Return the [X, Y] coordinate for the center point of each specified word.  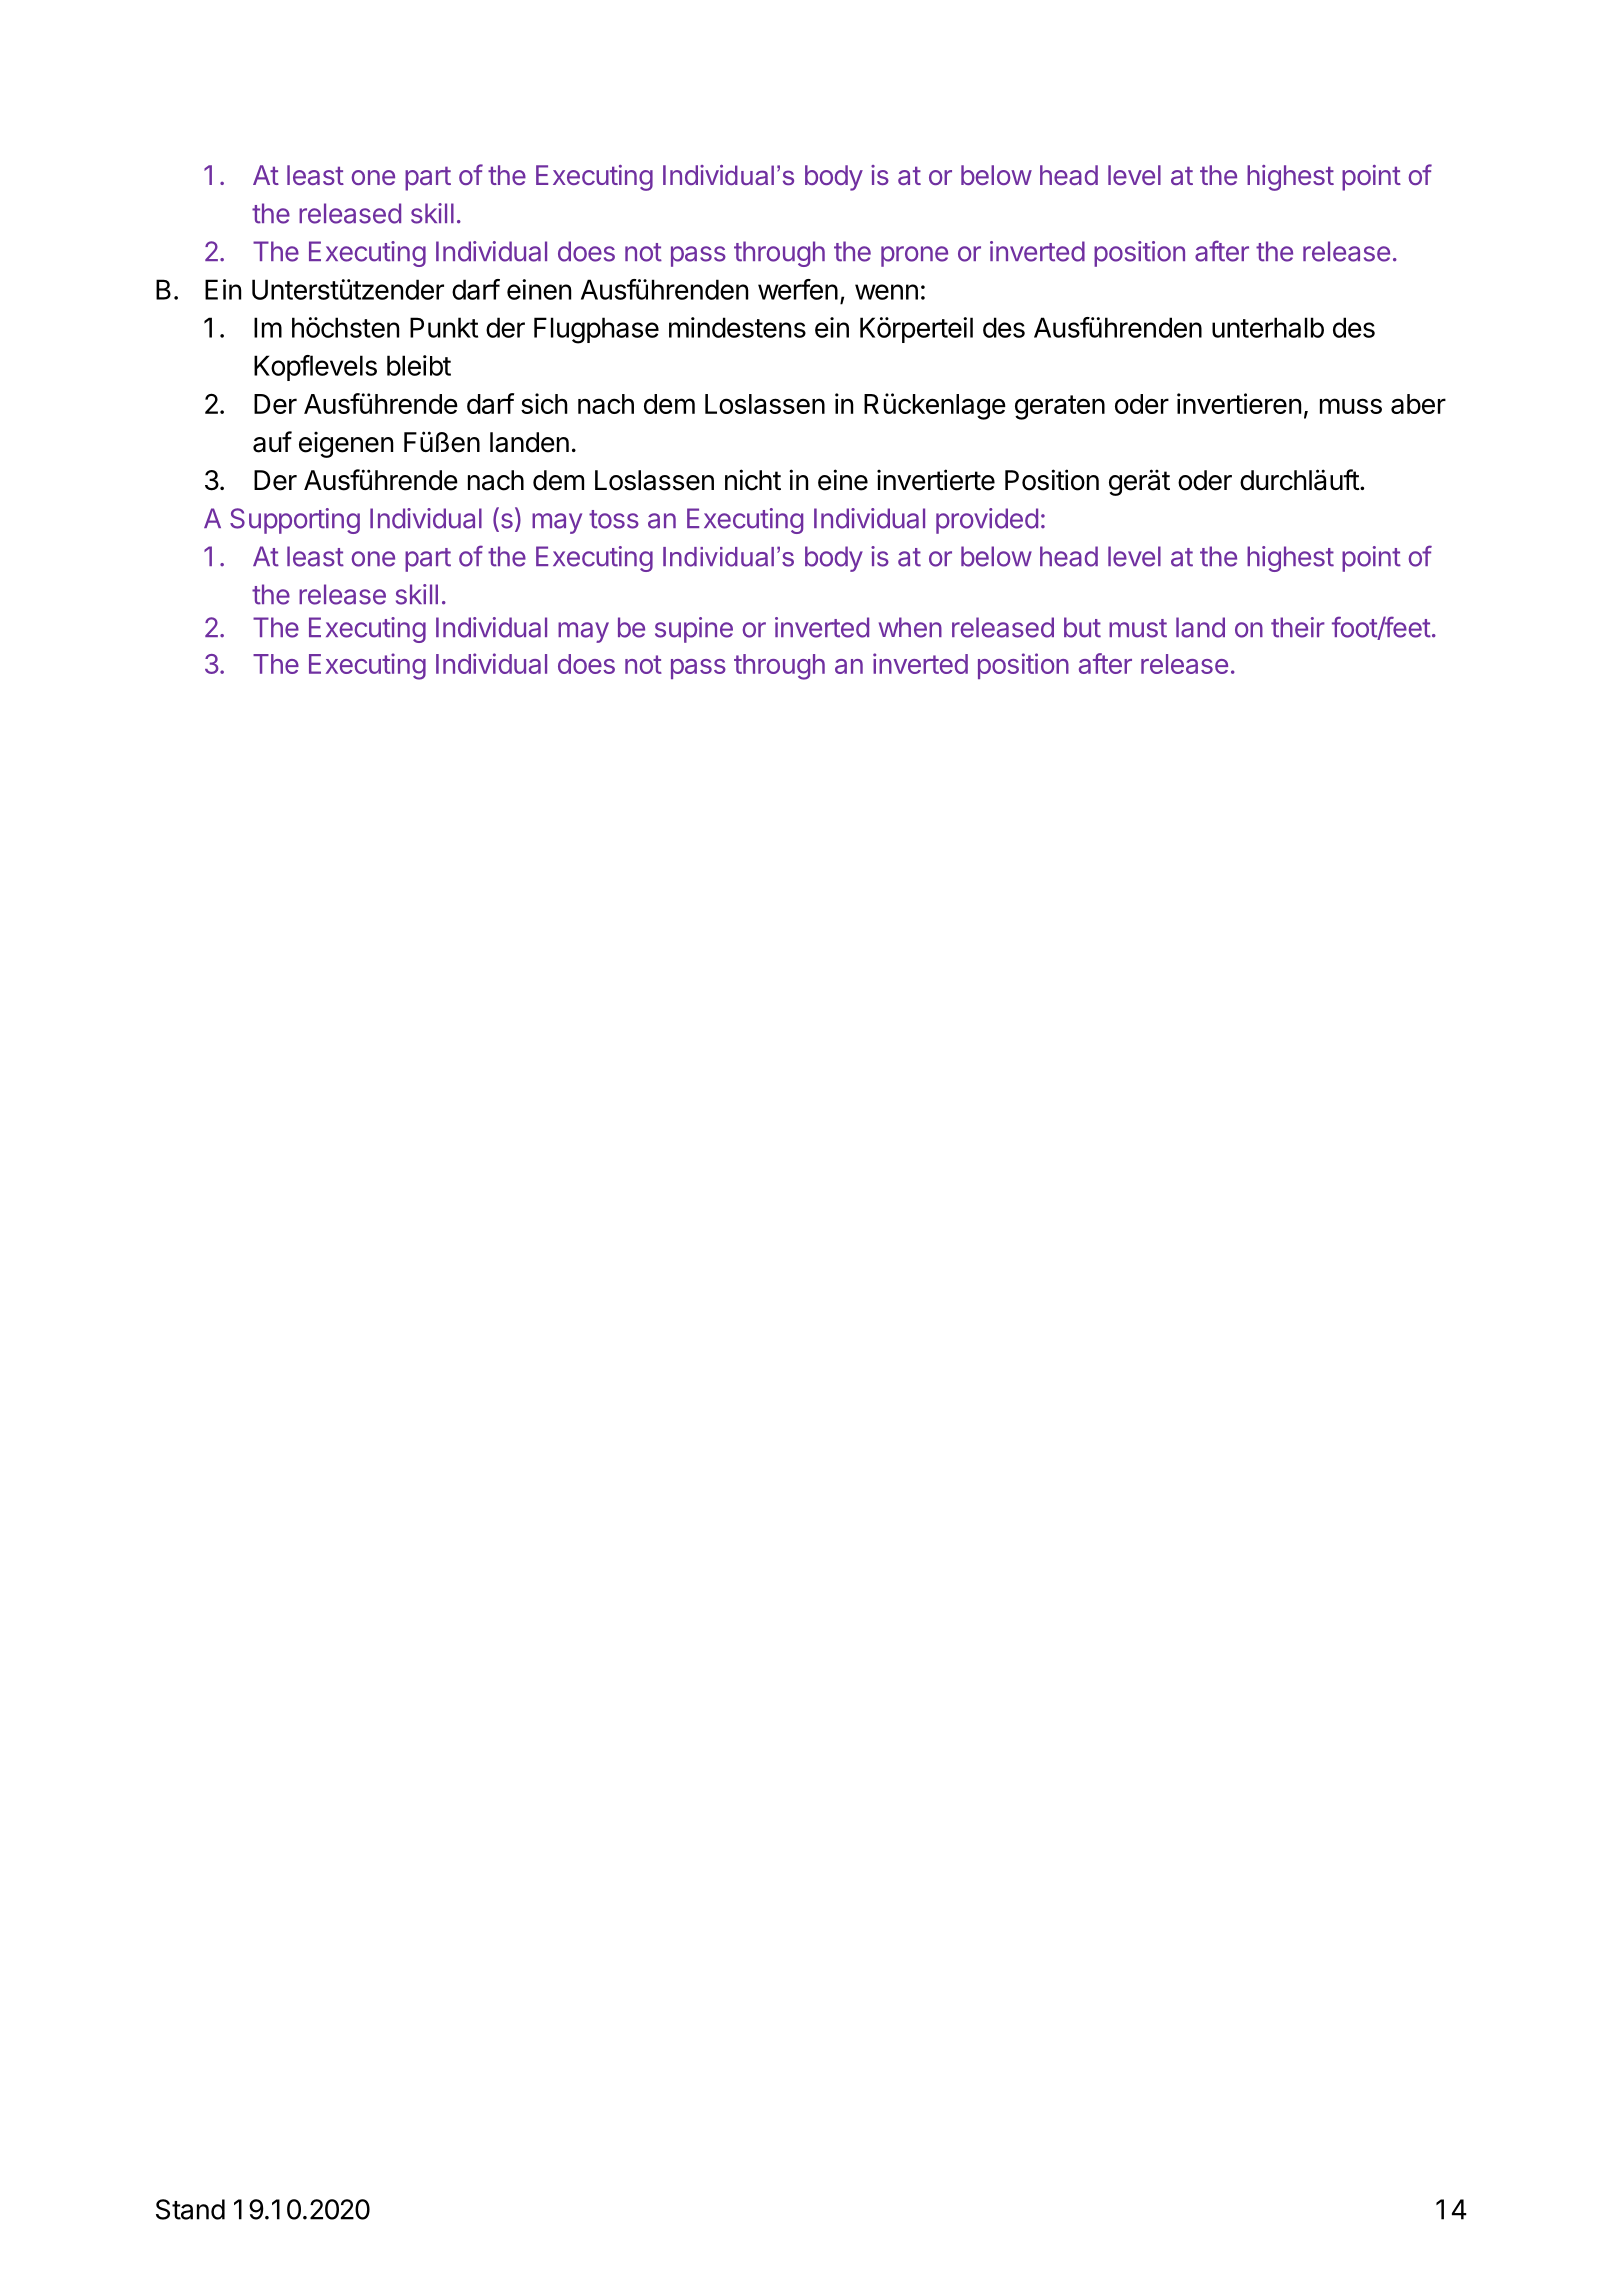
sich [544, 403]
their [1298, 627]
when [910, 627]
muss [1351, 406]
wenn [886, 292]
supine [694, 630]
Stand [190, 2209]
